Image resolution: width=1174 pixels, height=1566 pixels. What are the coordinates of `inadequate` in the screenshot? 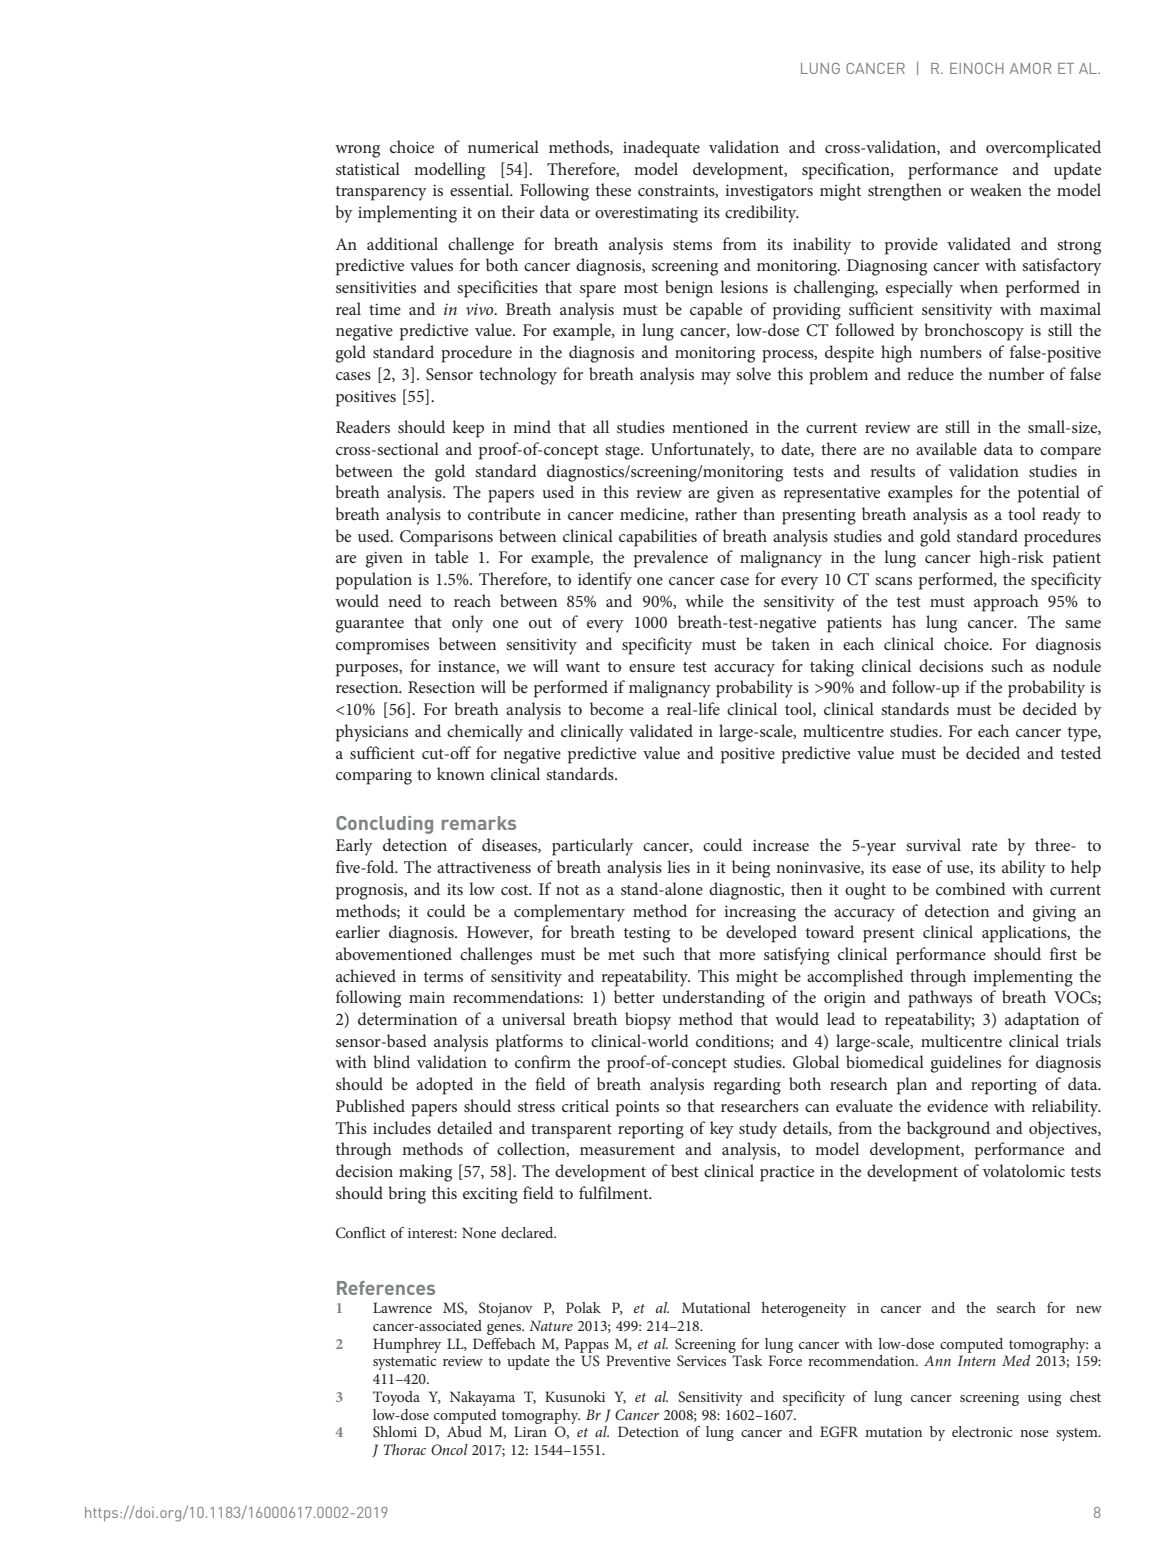 It's located at (661, 149).
